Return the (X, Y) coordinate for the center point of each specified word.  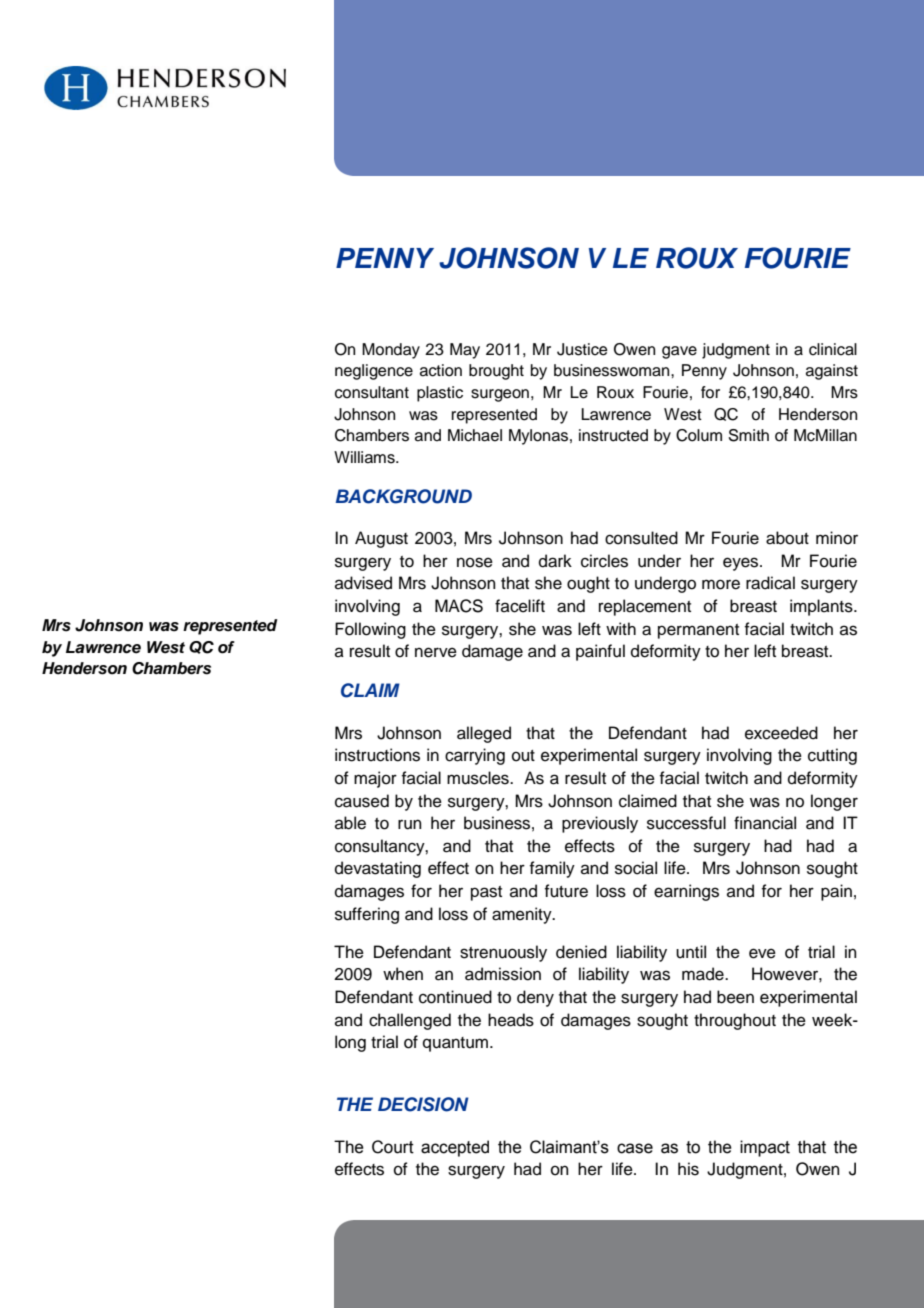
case (635, 1148)
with (621, 628)
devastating (378, 869)
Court (393, 1147)
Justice (582, 349)
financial (765, 823)
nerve (436, 652)
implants (822, 607)
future (566, 891)
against (832, 372)
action (441, 370)
